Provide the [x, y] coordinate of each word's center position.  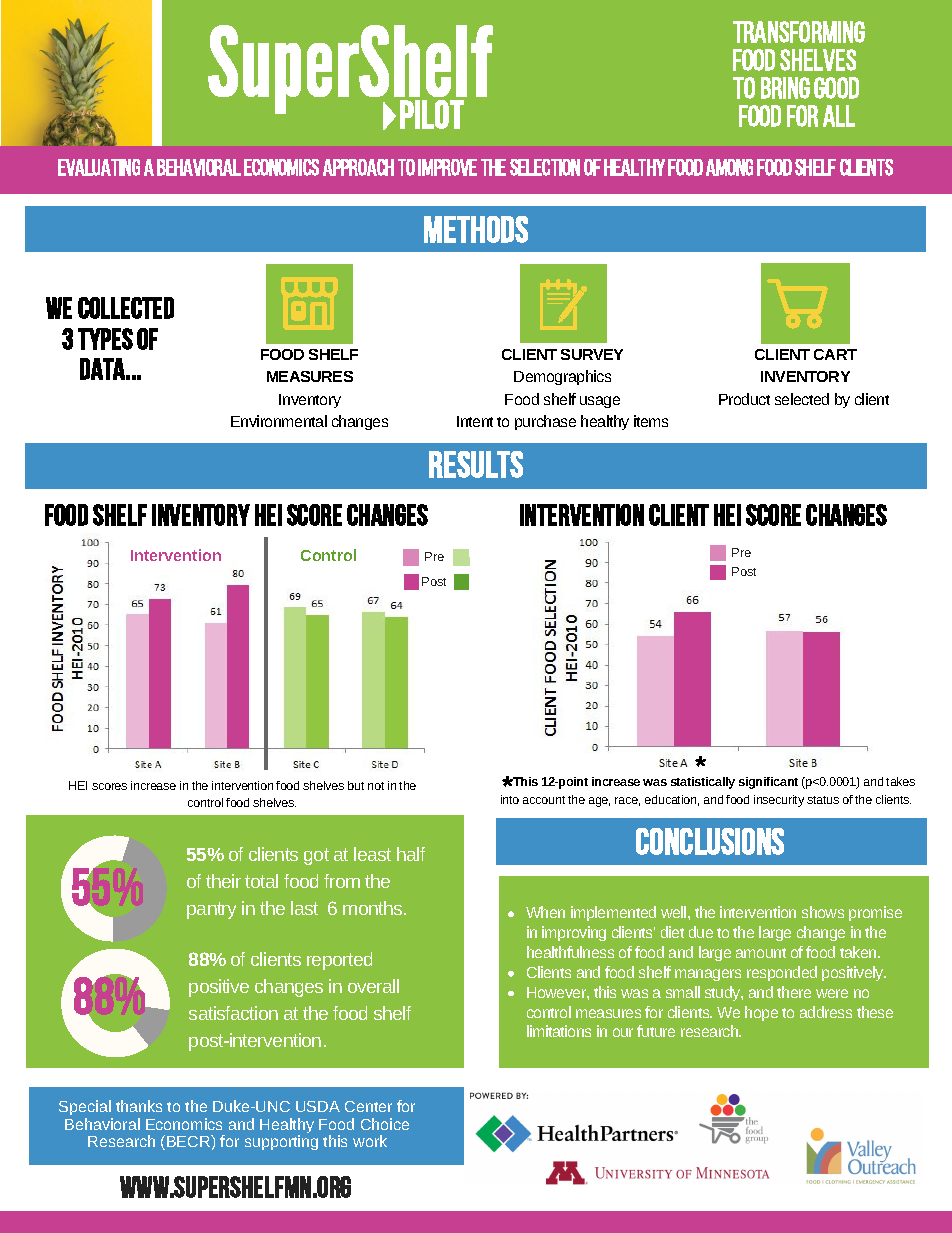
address [826, 1012]
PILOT [432, 114]
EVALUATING [99, 167]
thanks [139, 1106]
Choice [385, 1124]
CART [835, 354]
